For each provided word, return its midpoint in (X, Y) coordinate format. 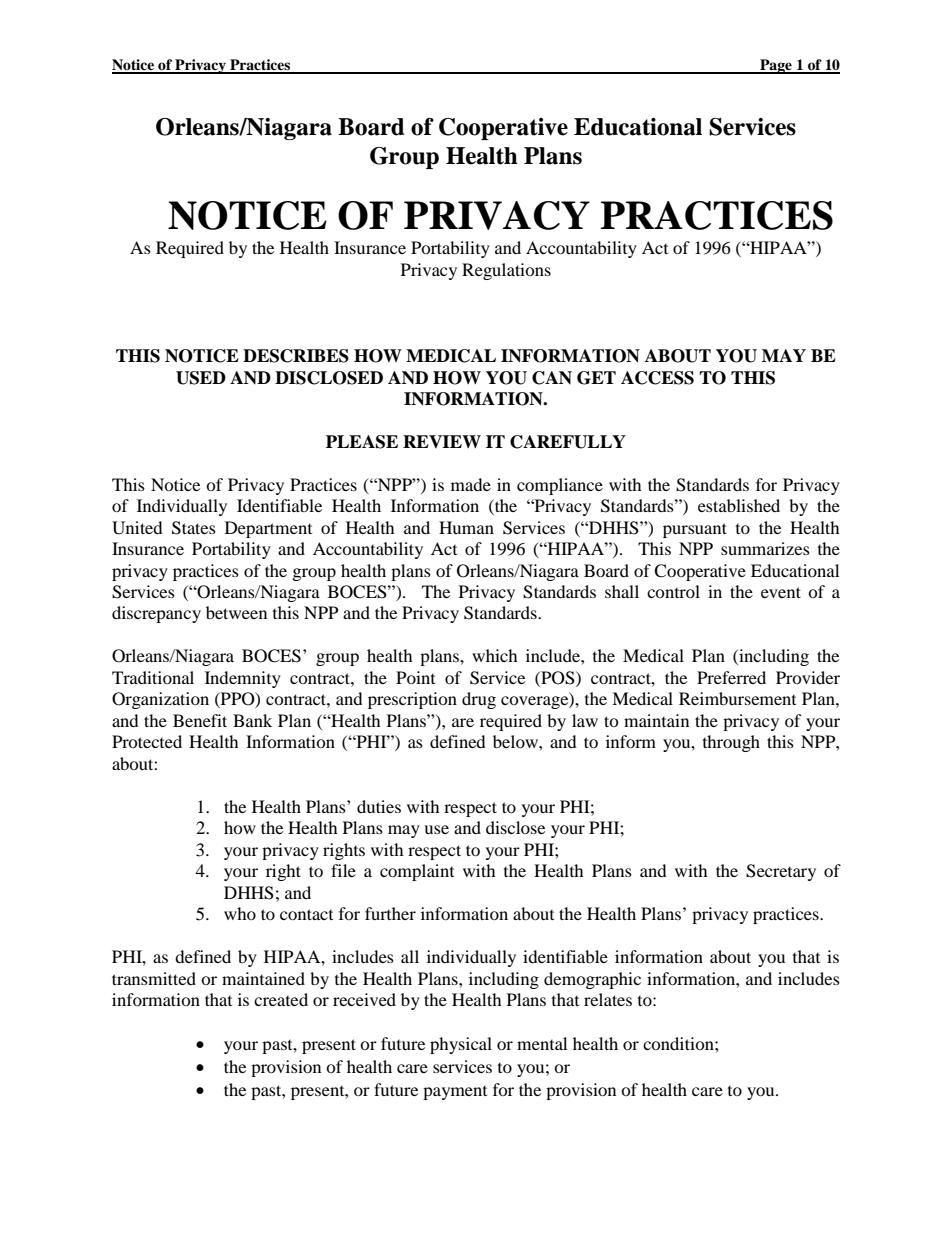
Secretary (781, 872)
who (240, 913)
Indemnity (243, 679)
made (471, 484)
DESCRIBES (296, 356)
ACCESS (657, 378)
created (281, 999)
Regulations (506, 271)
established (739, 505)
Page (776, 66)
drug (479, 700)
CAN (552, 378)
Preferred (731, 677)
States (194, 528)
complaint (417, 872)
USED (201, 378)
